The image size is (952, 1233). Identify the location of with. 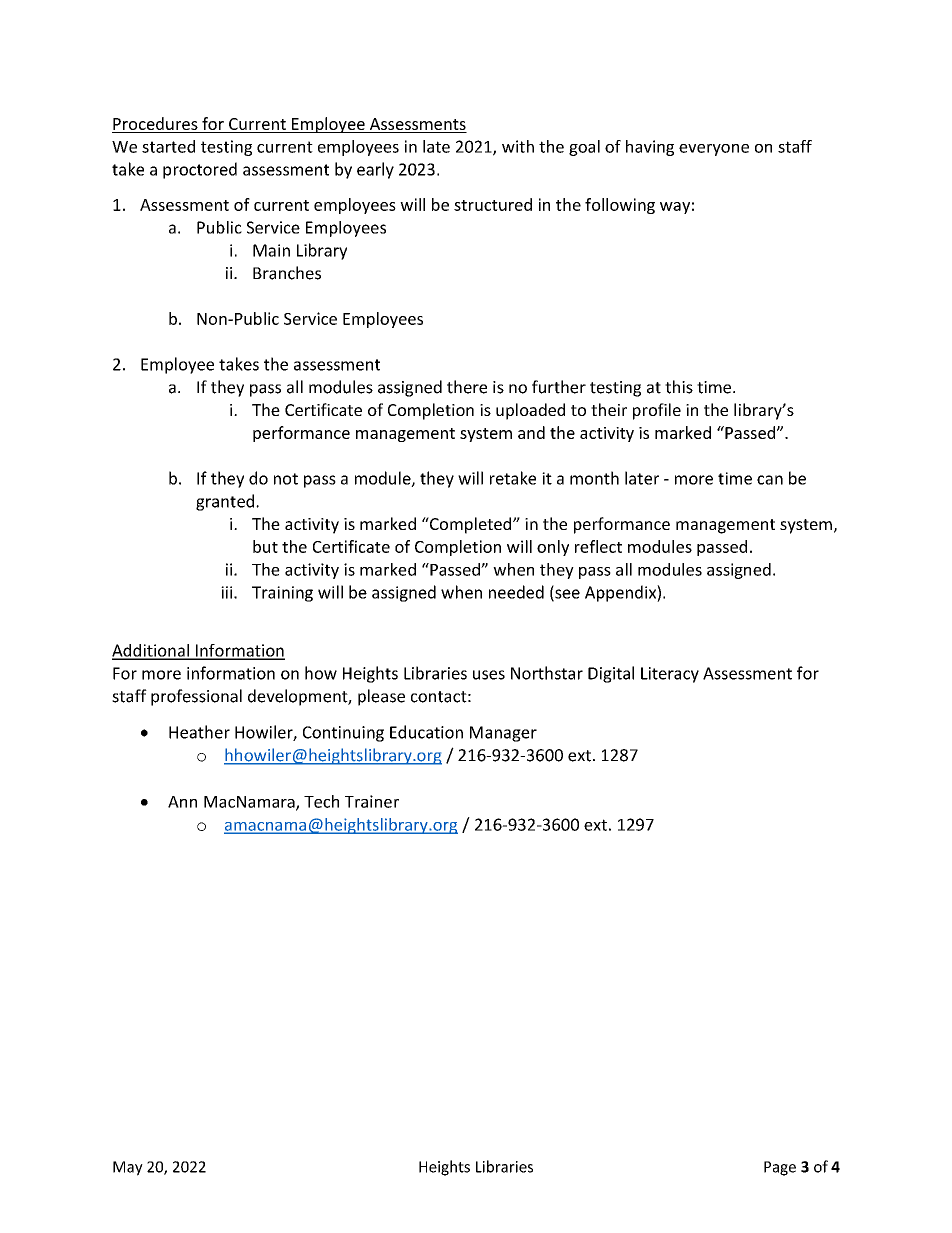
(518, 146).
